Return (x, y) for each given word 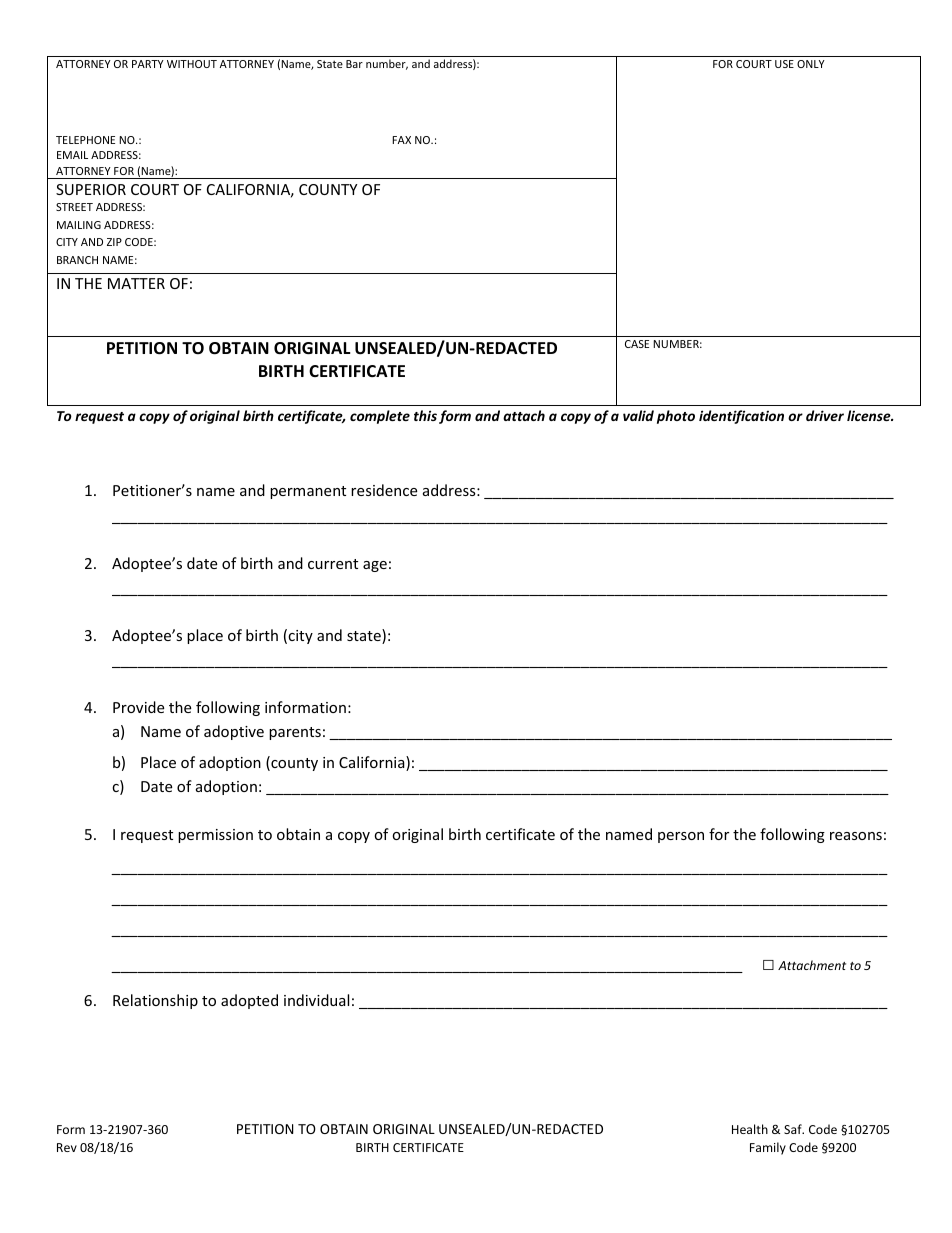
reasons (856, 836)
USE (784, 64)
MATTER (136, 283)
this (425, 415)
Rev (67, 1147)
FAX (401, 140)
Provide (138, 707)
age (375, 566)
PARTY (148, 64)
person (681, 837)
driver (825, 415)
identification (741, 417)
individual (316, 1000)
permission (215, 836)
